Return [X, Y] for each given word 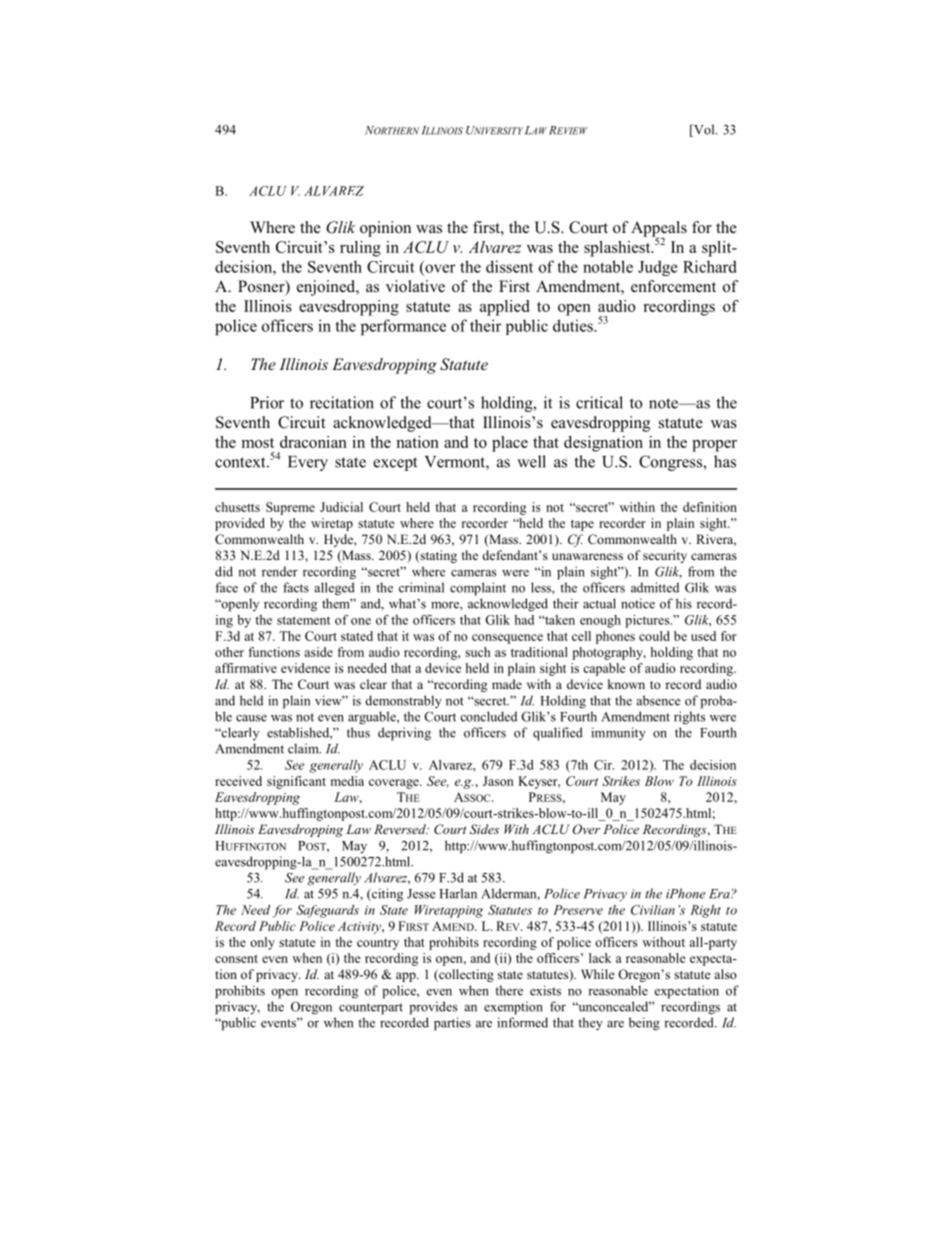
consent [236, 959]
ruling [360, 249]
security [665, 556]
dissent [509, 266]
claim [304, 748]
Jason [498, 781]
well [531, 461]
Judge [658, 268]
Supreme [290, 508]
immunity [618, 733]
